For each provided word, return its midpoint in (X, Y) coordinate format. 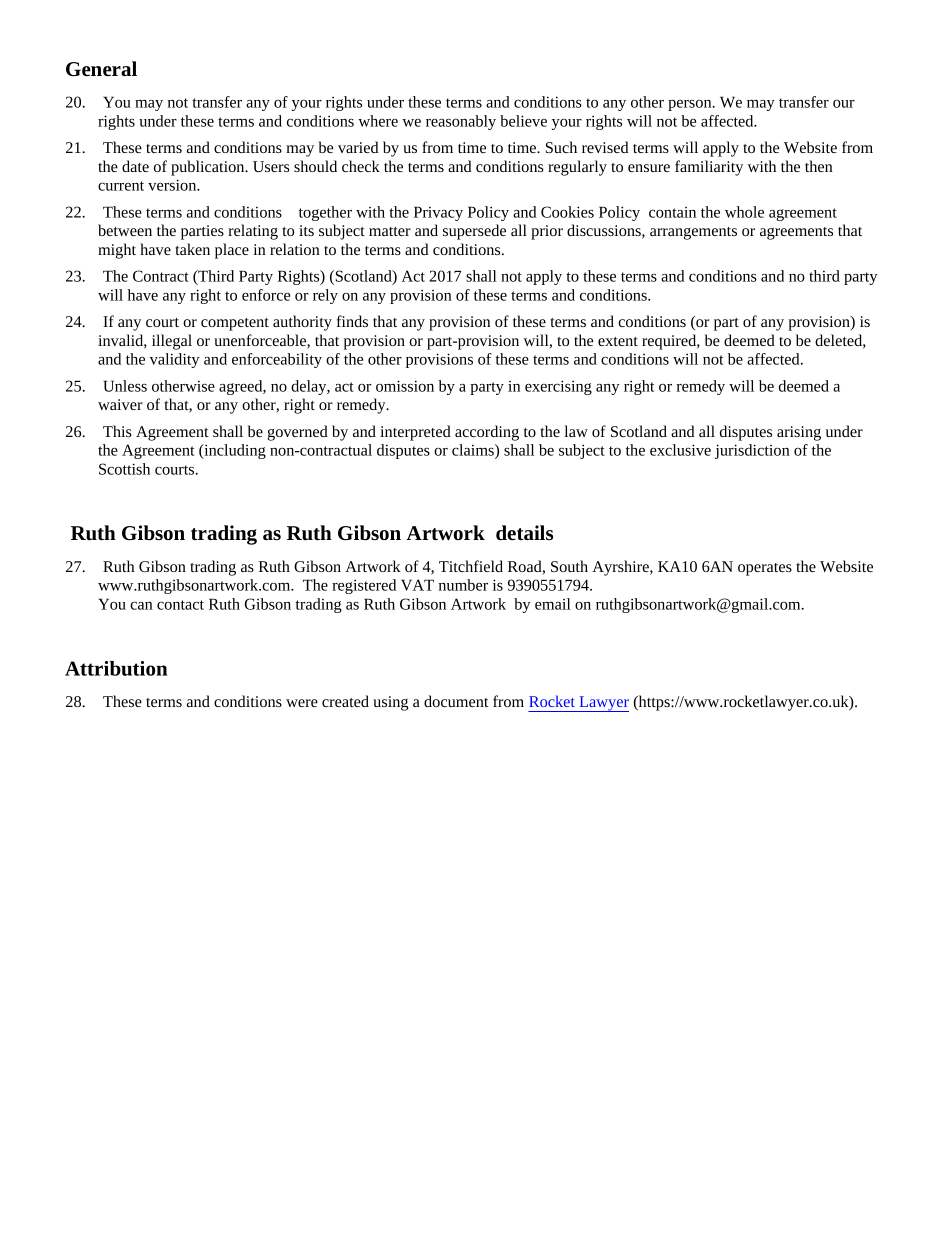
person (691, 105)
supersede (474, 232)
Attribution (116, 668)
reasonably (461, 122)
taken (192, 249)
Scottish (124, 469)
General (101, 69)
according (487, 433)
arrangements (693, 233)
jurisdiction (752, 451)
